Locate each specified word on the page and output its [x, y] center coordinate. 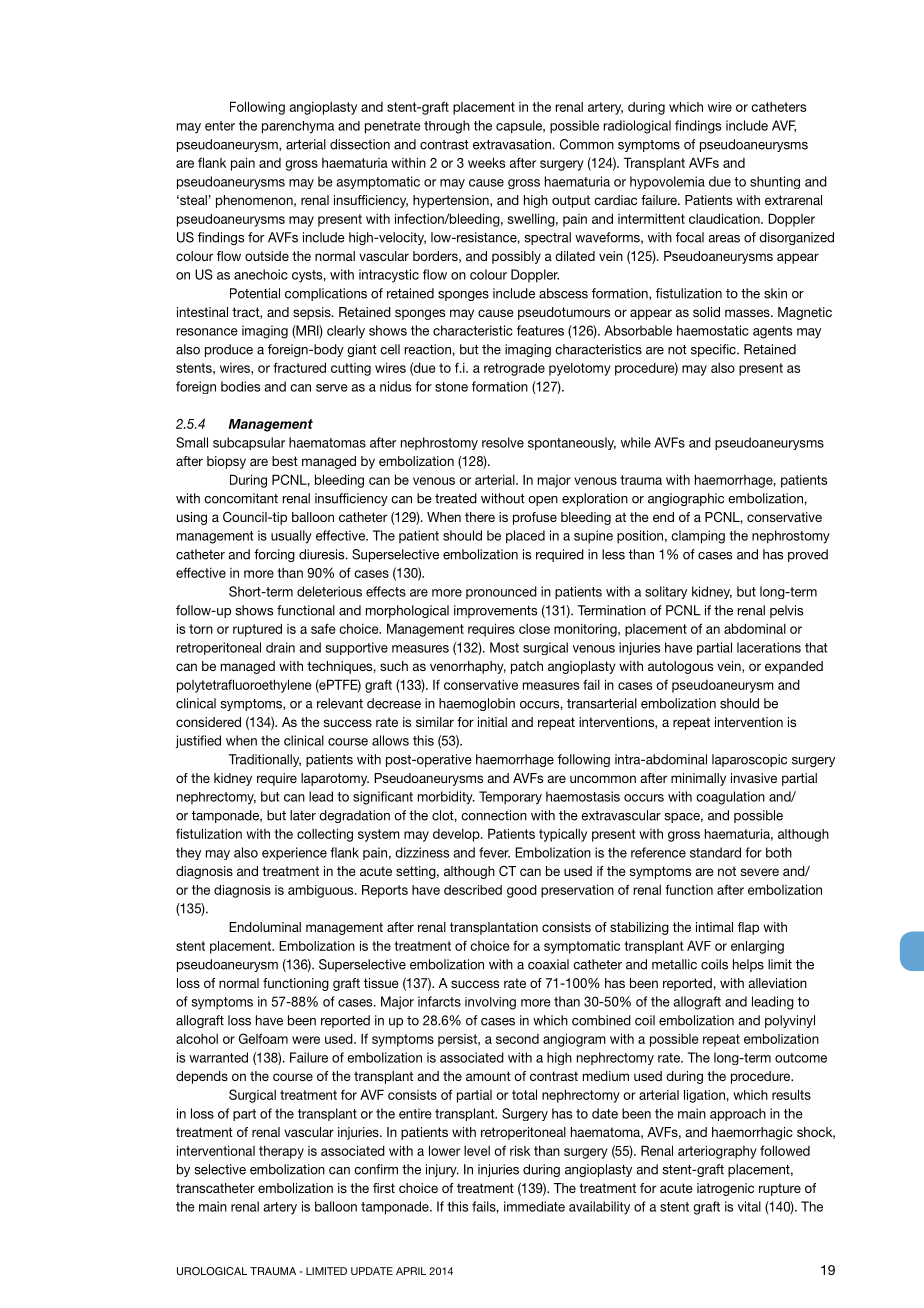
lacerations [769, 647]
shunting [775, 182]
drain [280, 647]
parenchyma [298, 127]
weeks [486, 162]
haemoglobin [477, 704]
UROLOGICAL [212, 1271]
